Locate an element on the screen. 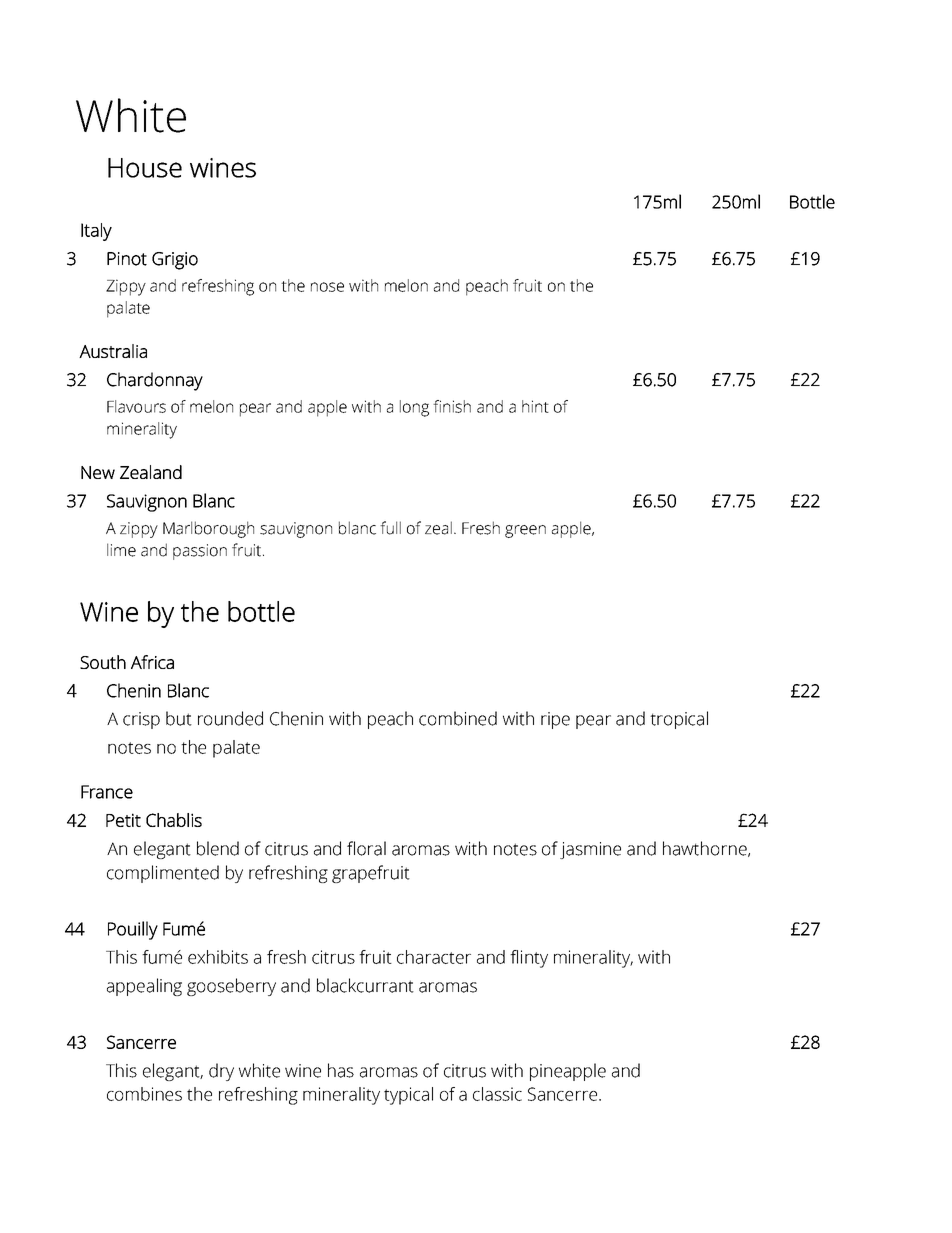 The height and width of the screenshot is (1233, 952). France is located at coordinates (107, 792).
